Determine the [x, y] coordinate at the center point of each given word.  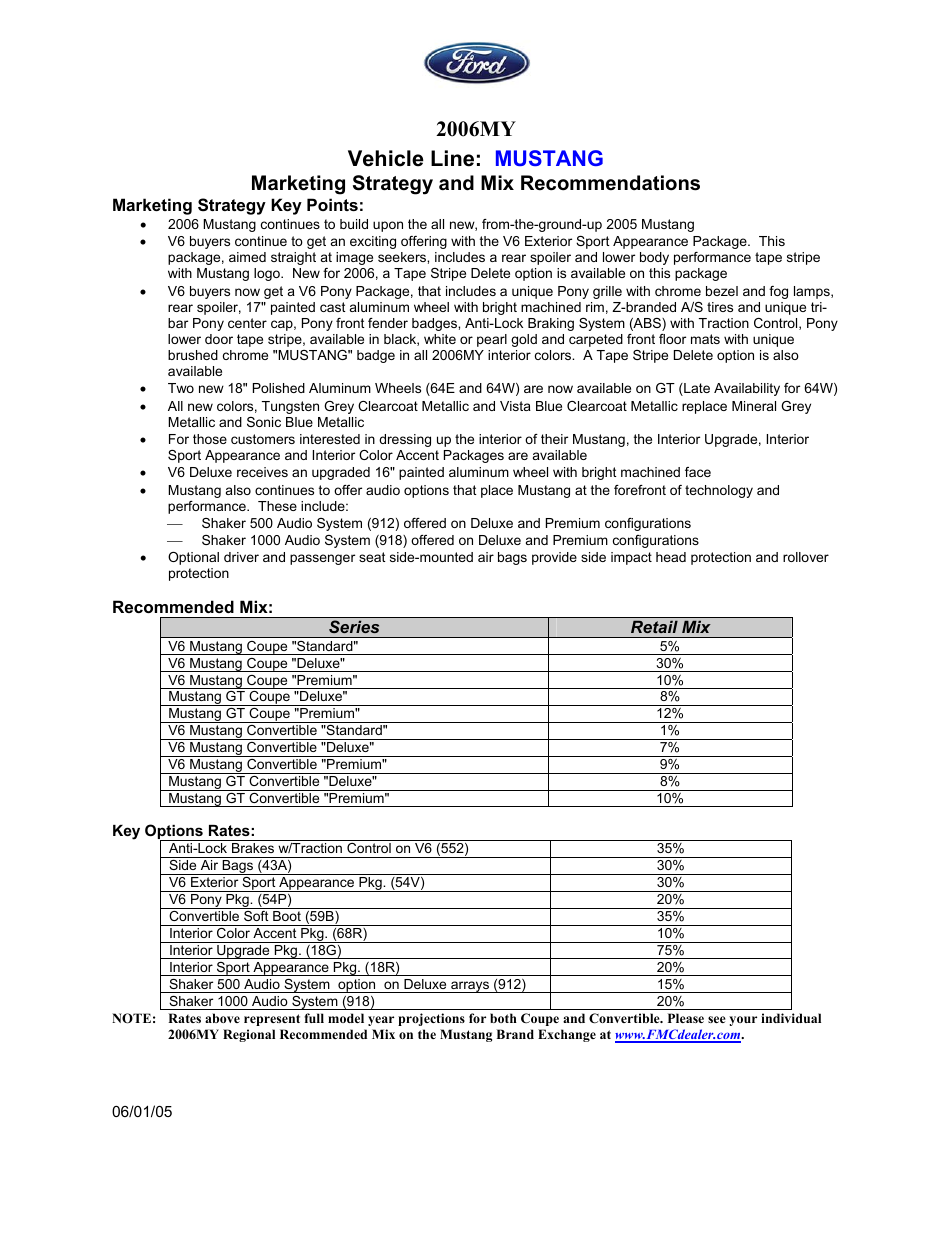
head [671, 557]
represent [272, 1020]
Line [452, 158]
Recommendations [610, 183]
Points [332, 204]
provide [554, 558]
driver [241, 557]
